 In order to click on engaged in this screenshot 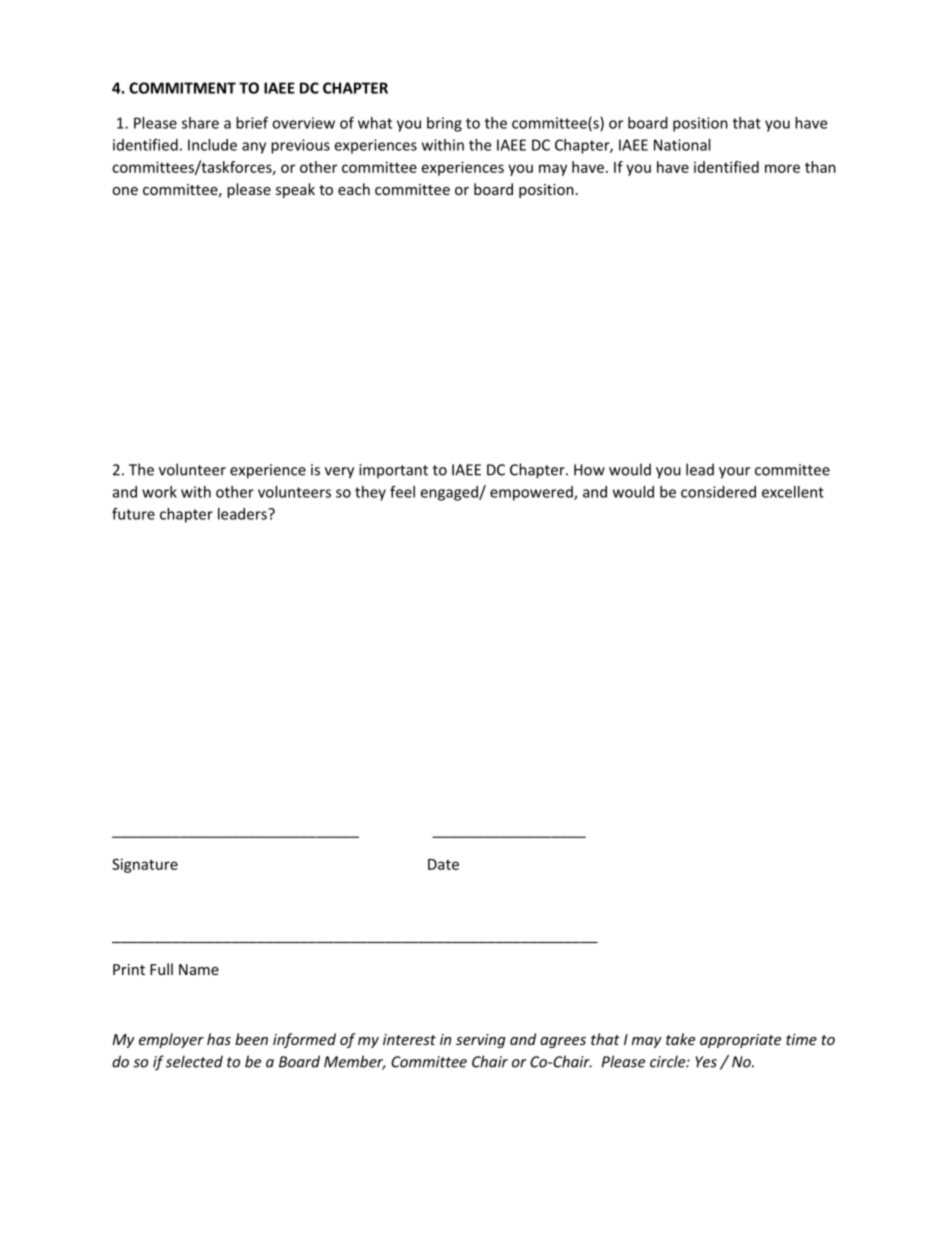, I will do `click(450, 493)`.
